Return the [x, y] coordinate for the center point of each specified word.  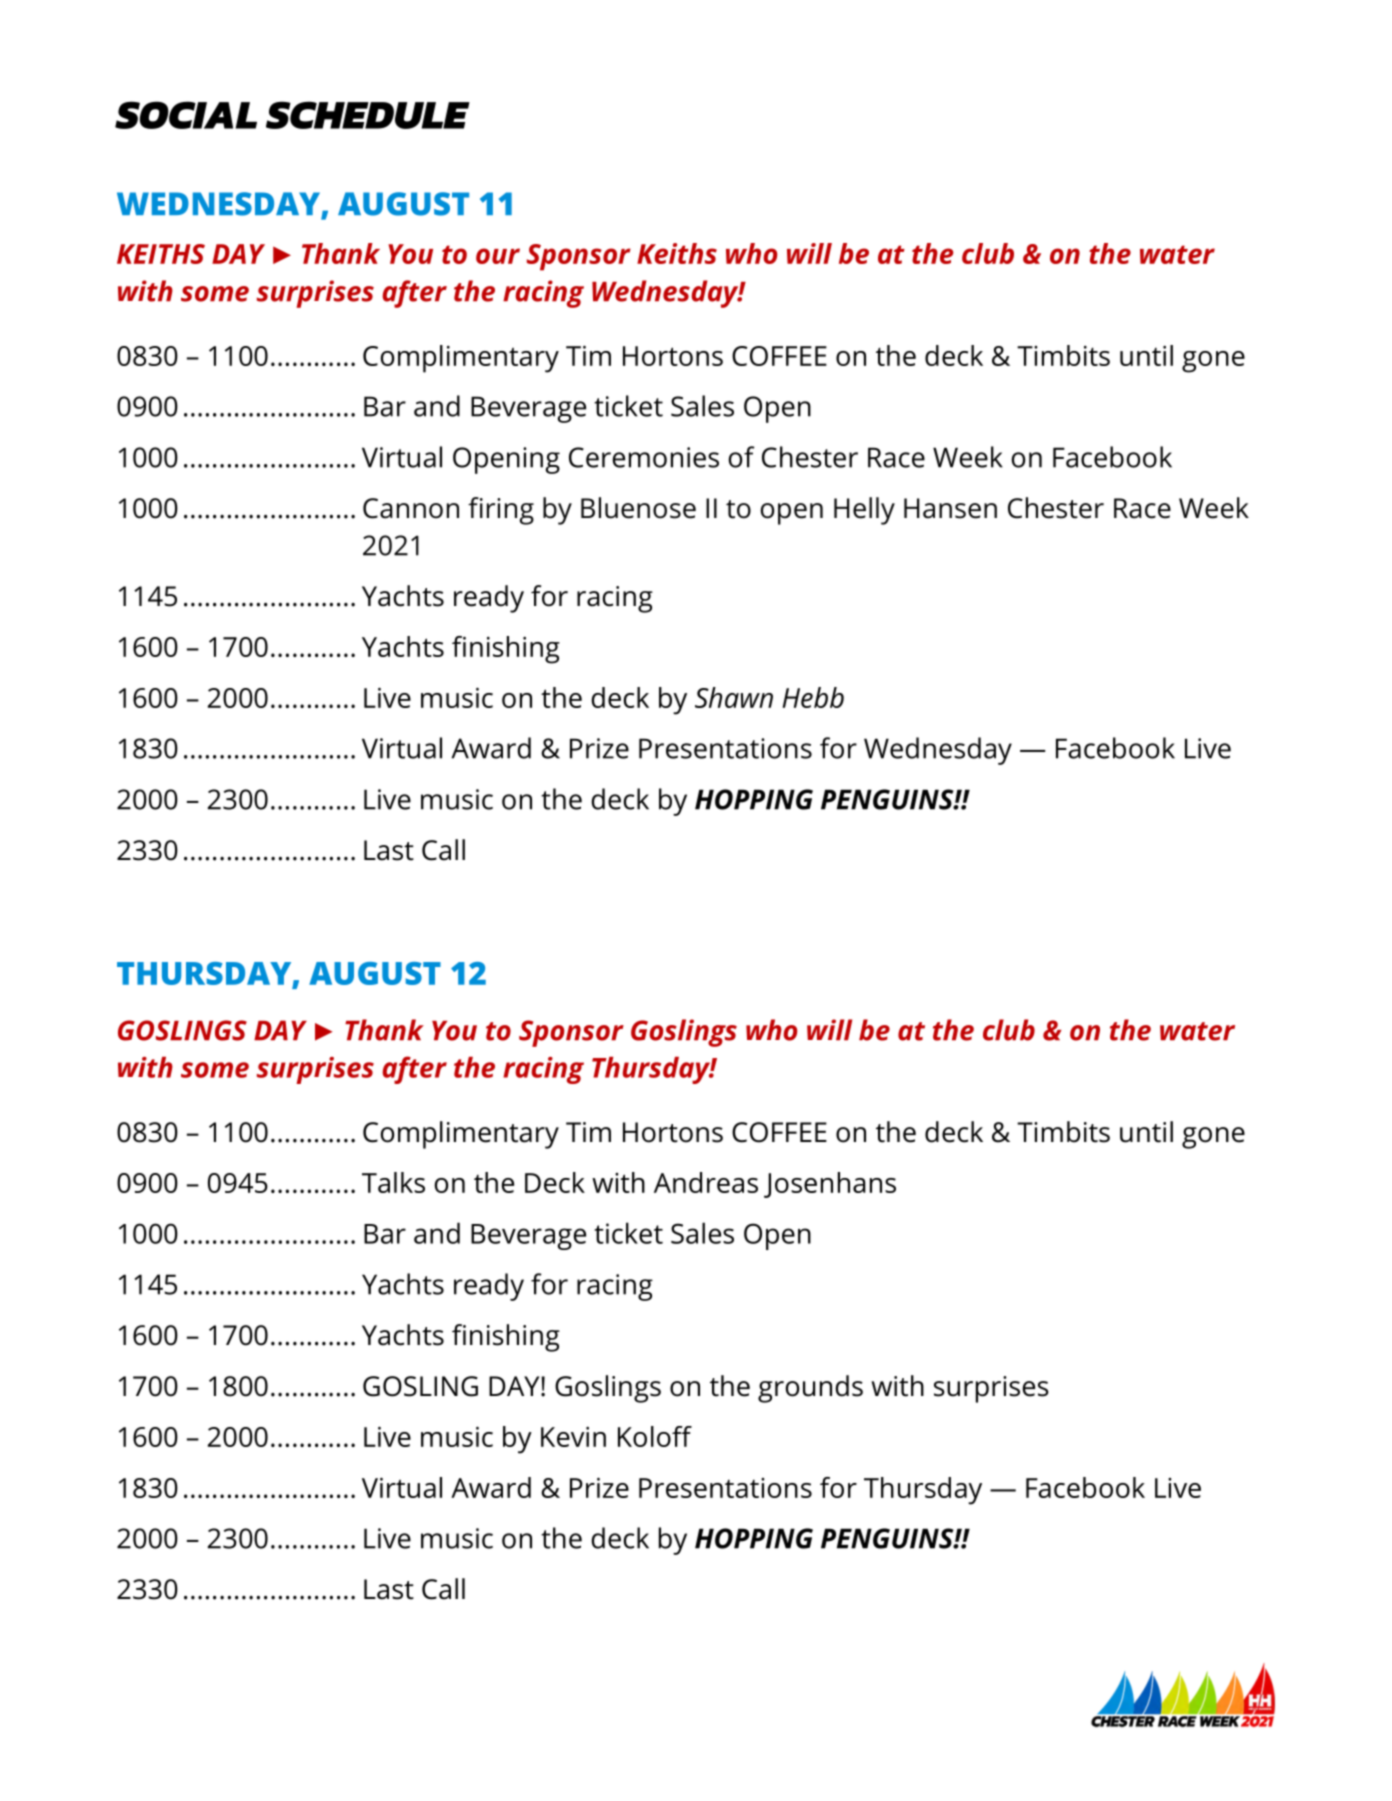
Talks [393, 1182]
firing [501, 511]
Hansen [950, 508]
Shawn [734, 697]
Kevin [573, 1436]
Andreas [706, 1182]
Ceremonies [644, 457]
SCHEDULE [368, 115]
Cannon [411, 508]
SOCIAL [186, 115]
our [498, 256]
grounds [810, 1389]
